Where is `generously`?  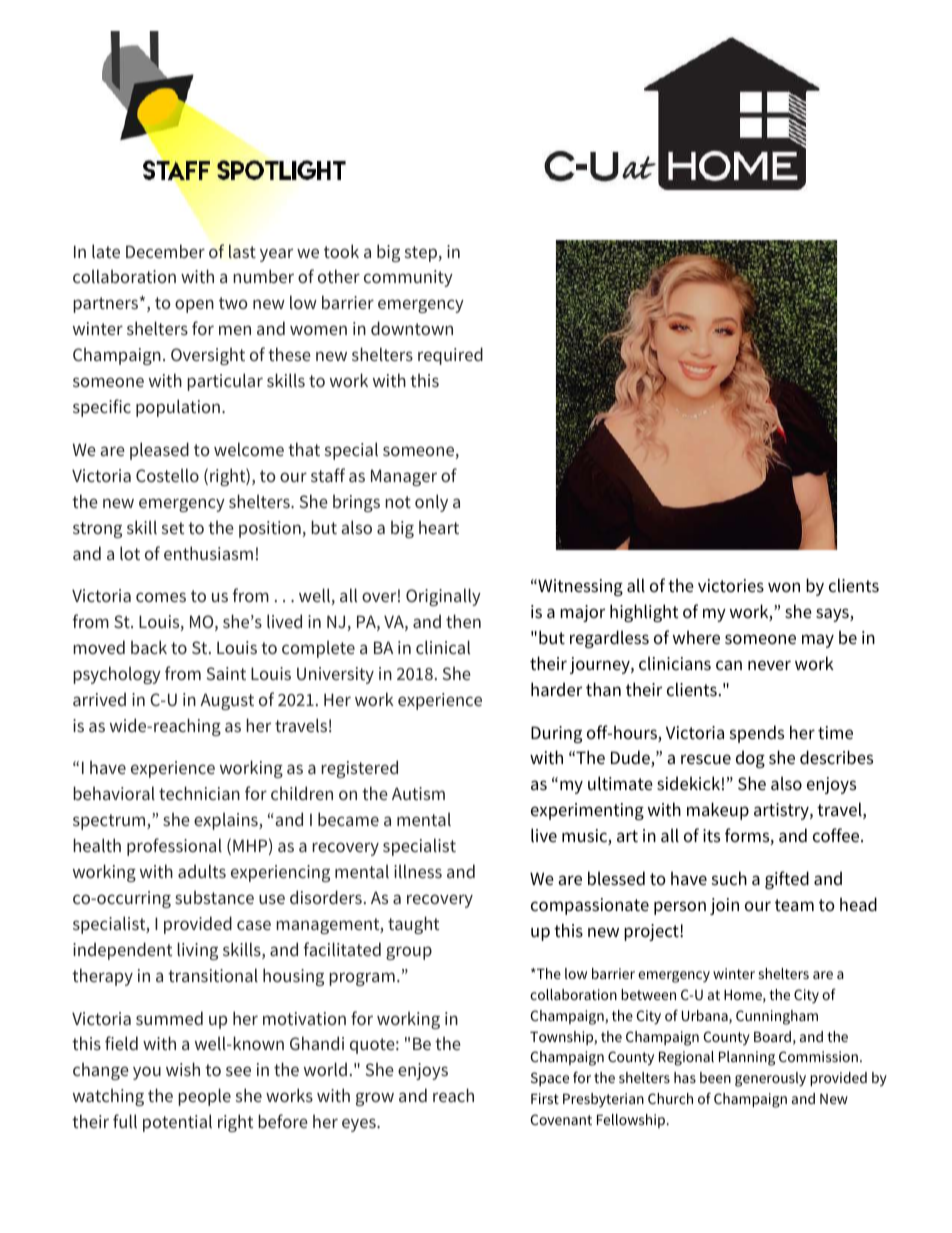
generously is located at coordinates (770, 1079).
